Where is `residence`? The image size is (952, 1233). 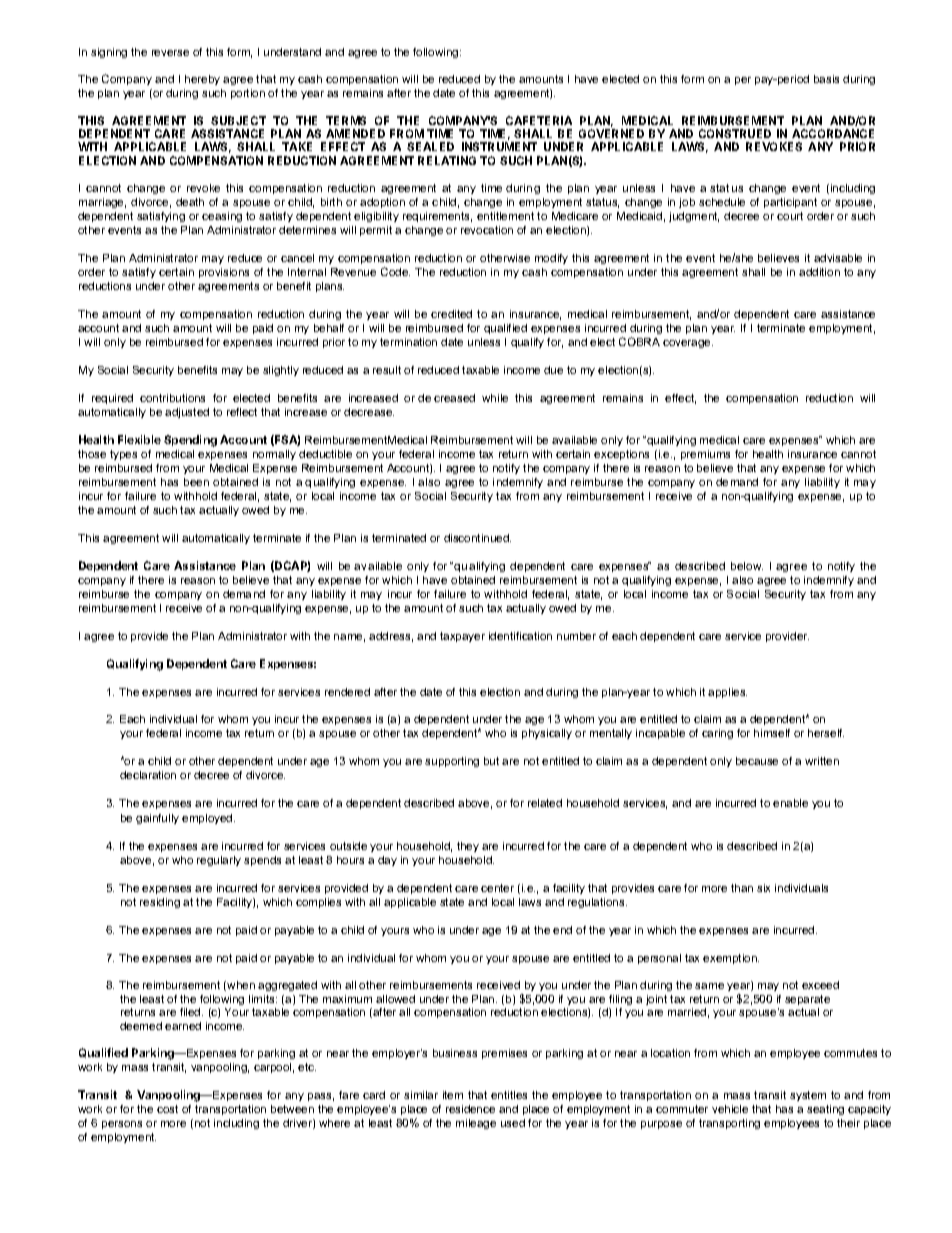 residence is located at coordinates (470, 1109).
